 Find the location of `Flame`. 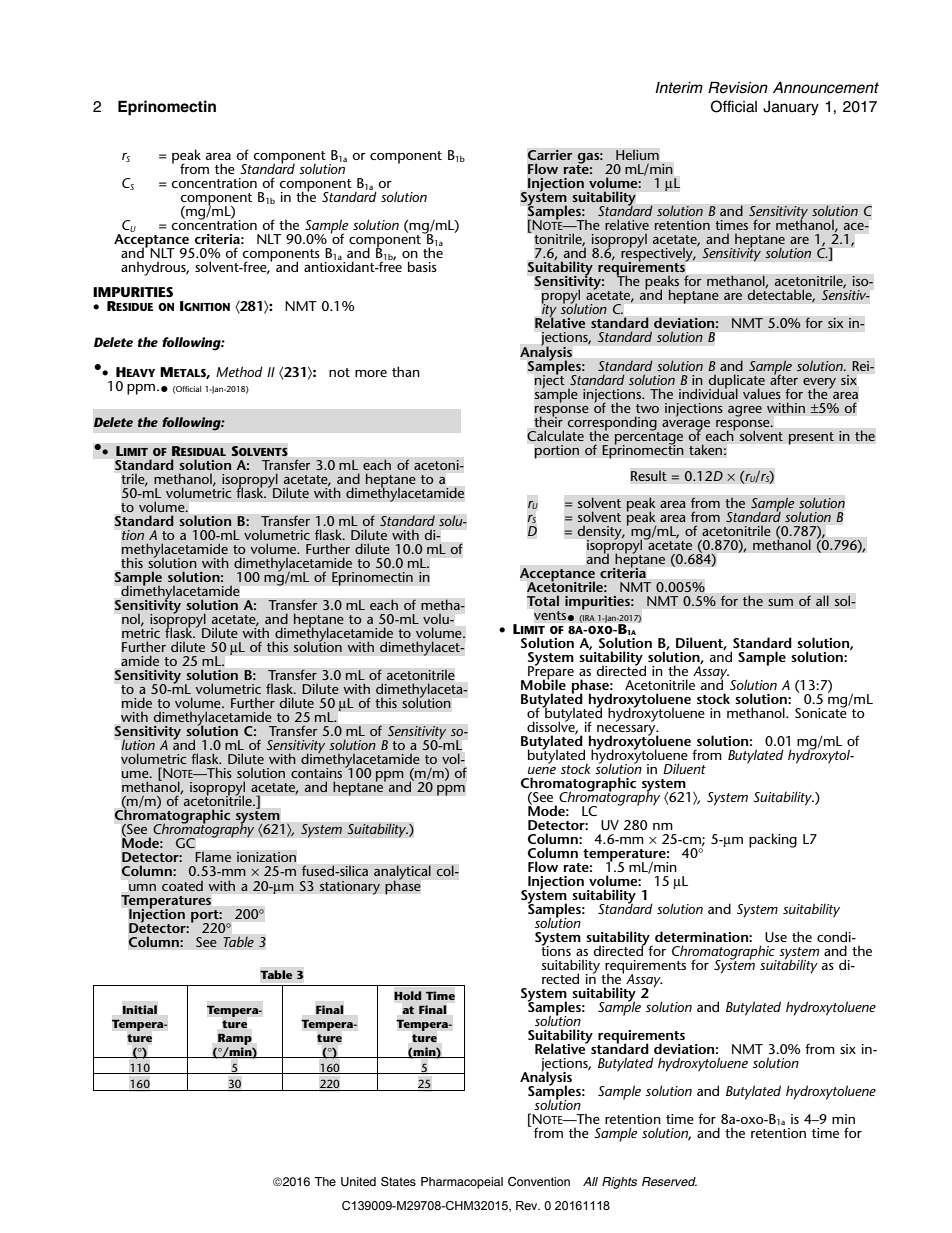

Flame is located at coordinates (213, 857).
